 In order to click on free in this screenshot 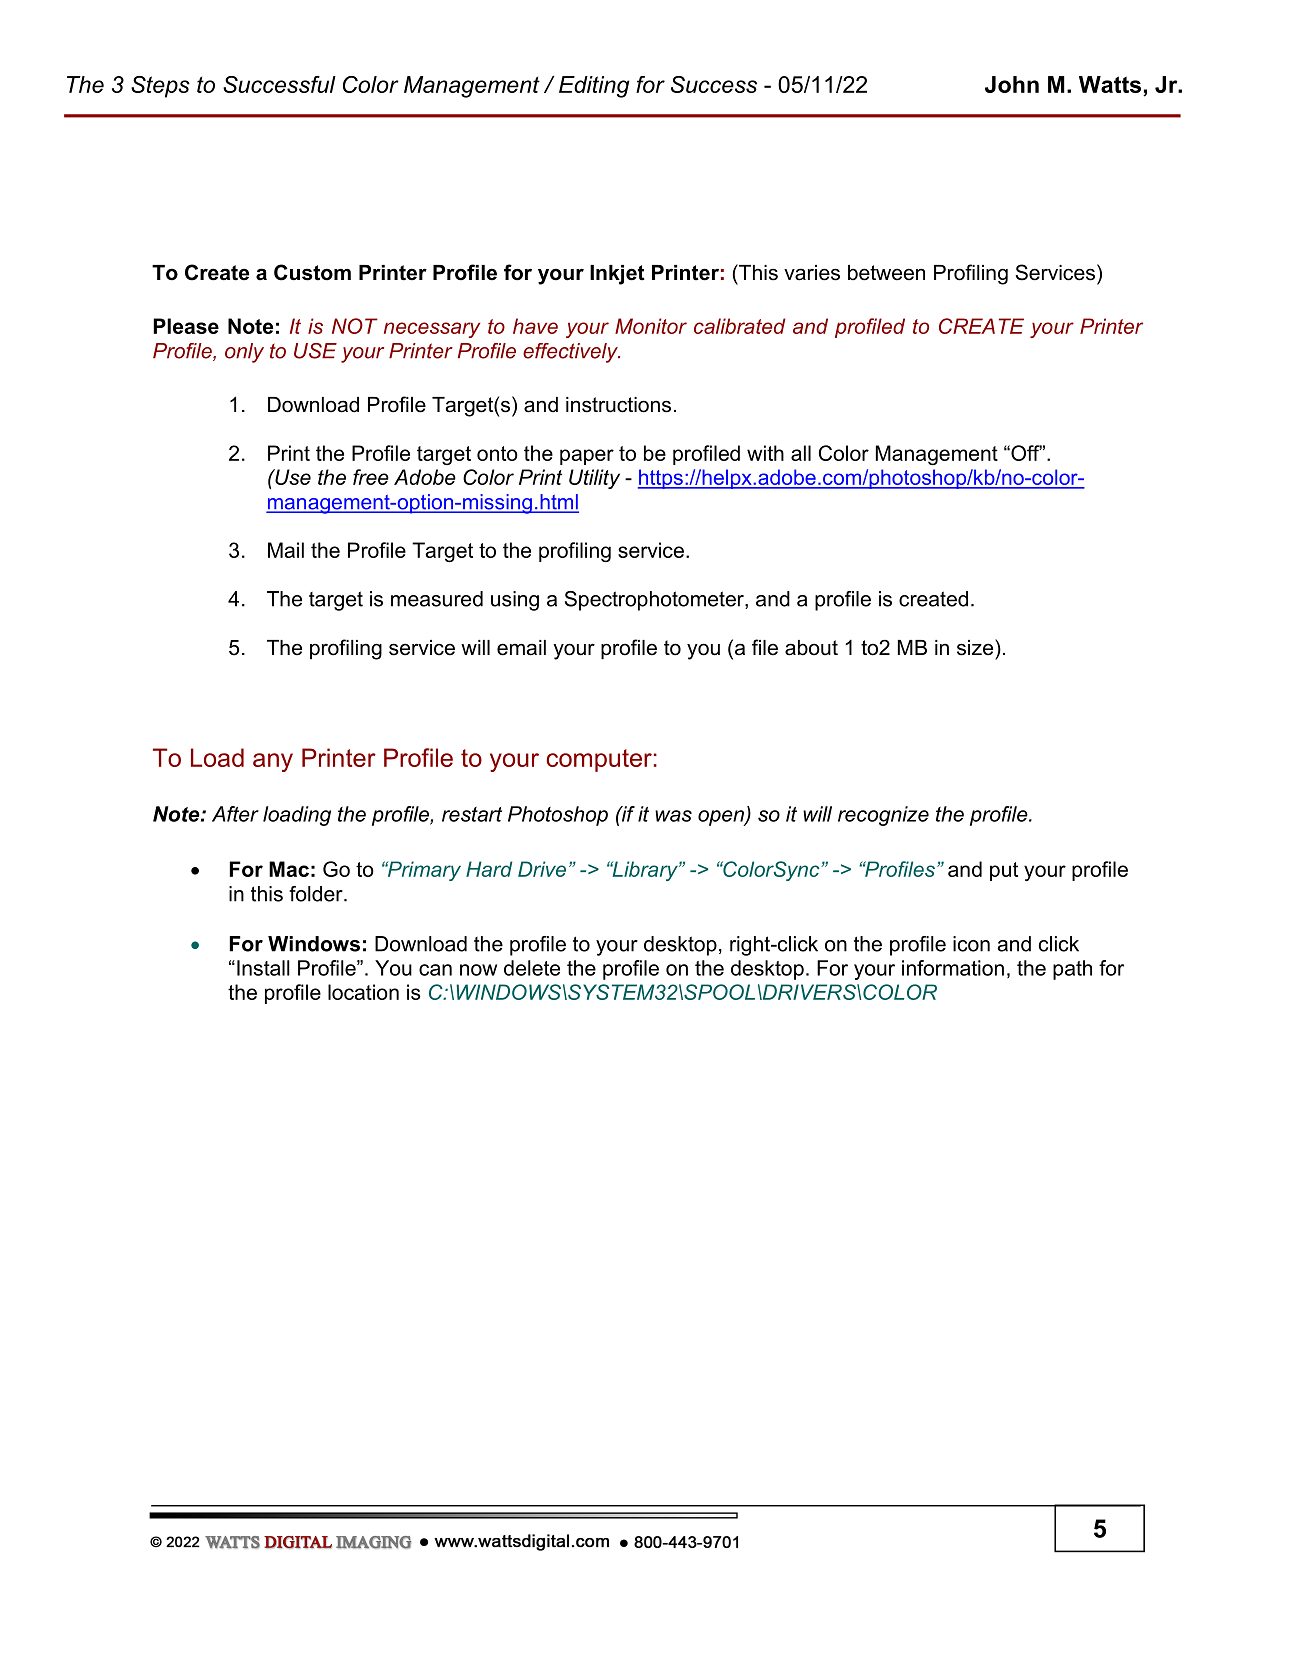, I will do `click(371, 477)`.
